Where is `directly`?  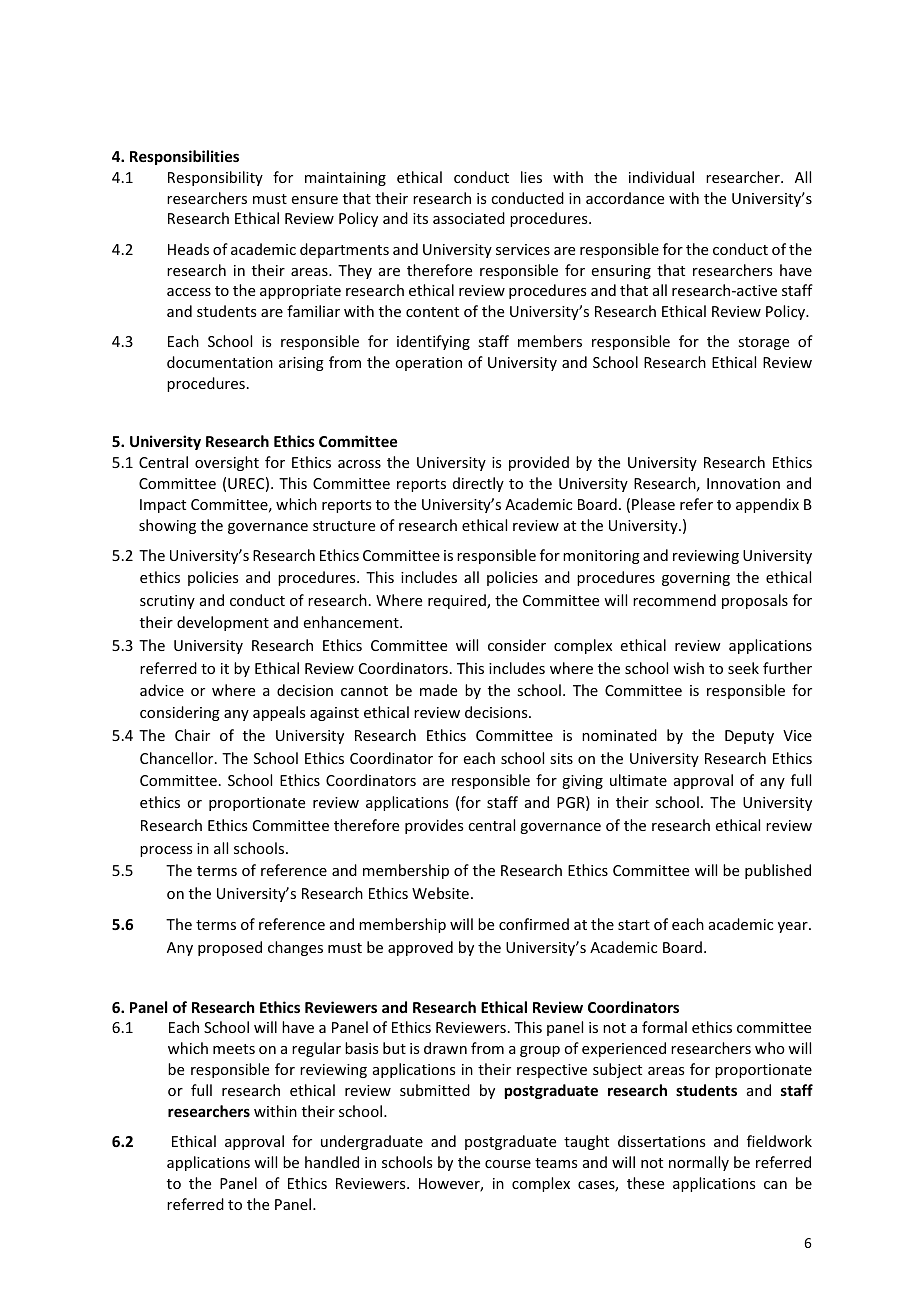
directly is located at coordinates (478, 484).
